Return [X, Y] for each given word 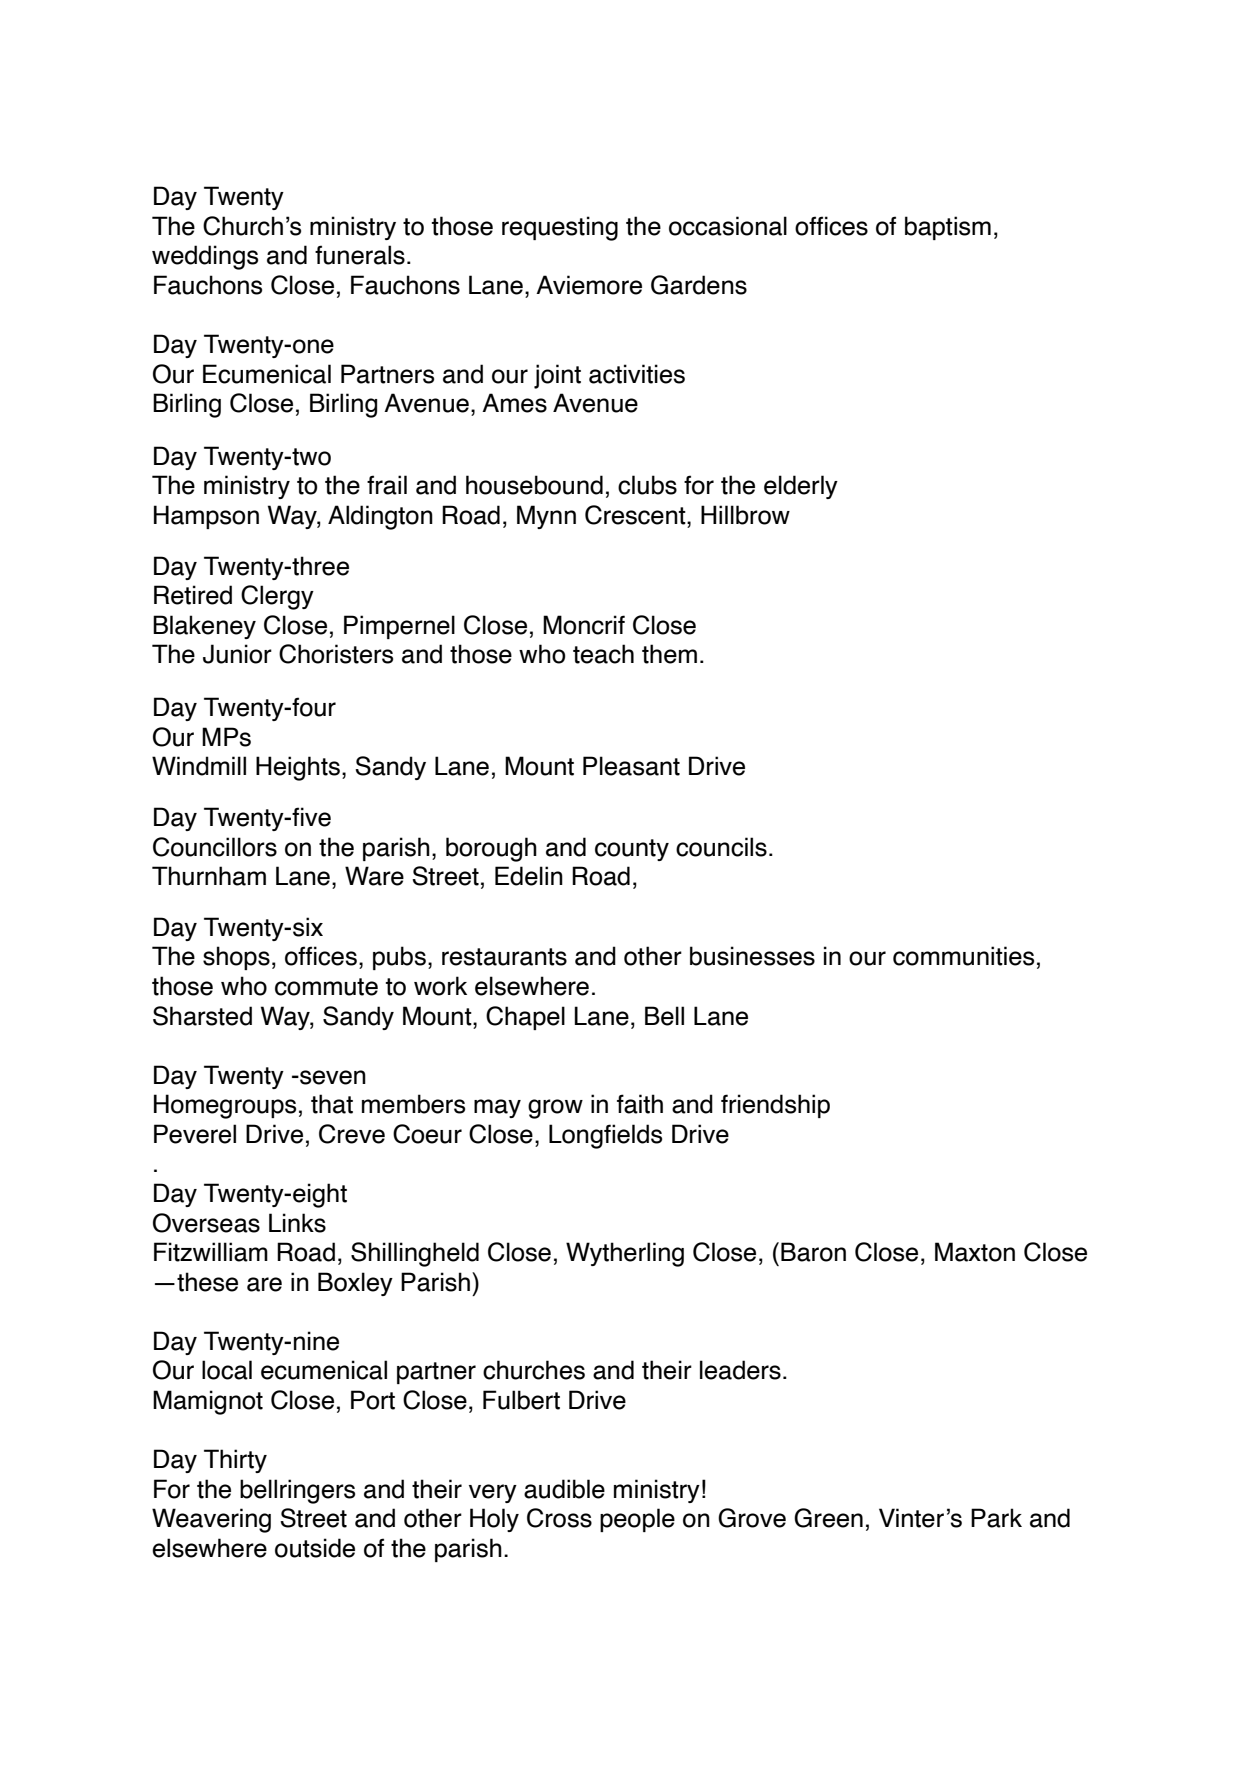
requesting [560, 228]
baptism [948, 228]
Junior [237, 654]
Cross [559, 1518]
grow [555, 1109]
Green [828, 1518]
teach [603, 654]
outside [315, 1548]
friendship [775, 1106]
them [669, 654]
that [332, 1104]
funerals [360, 255]
